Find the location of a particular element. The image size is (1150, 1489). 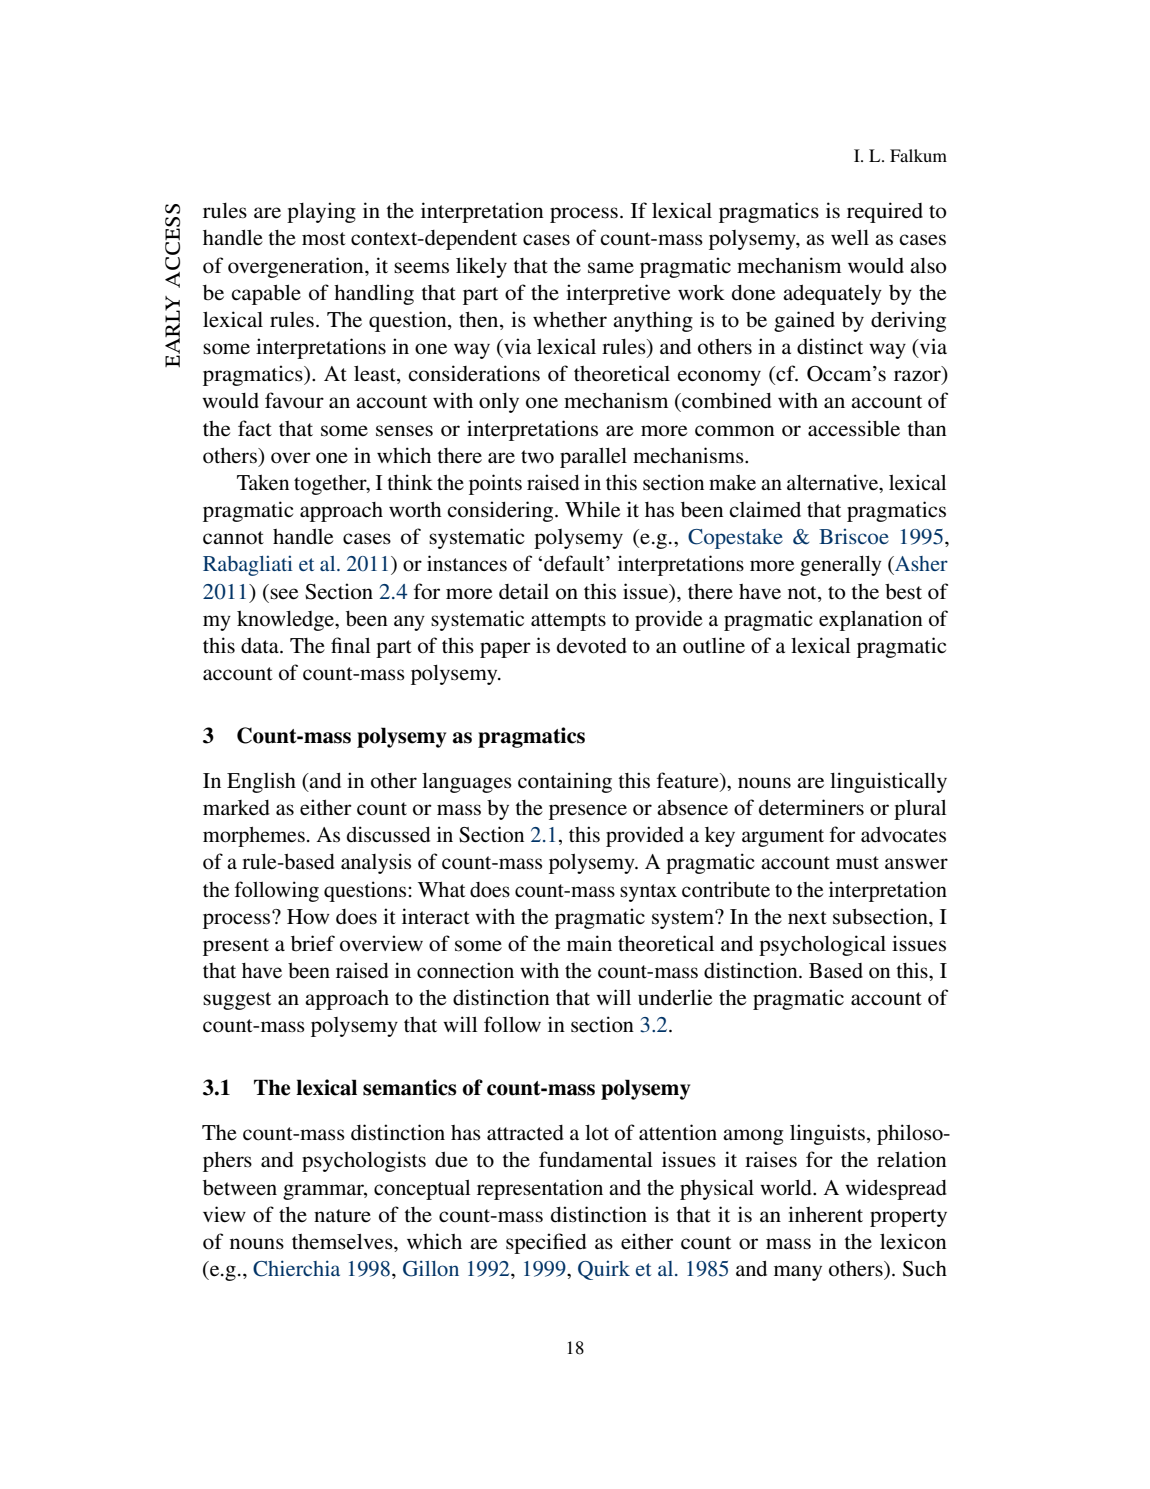

English is located at coordinates (261, 782).
